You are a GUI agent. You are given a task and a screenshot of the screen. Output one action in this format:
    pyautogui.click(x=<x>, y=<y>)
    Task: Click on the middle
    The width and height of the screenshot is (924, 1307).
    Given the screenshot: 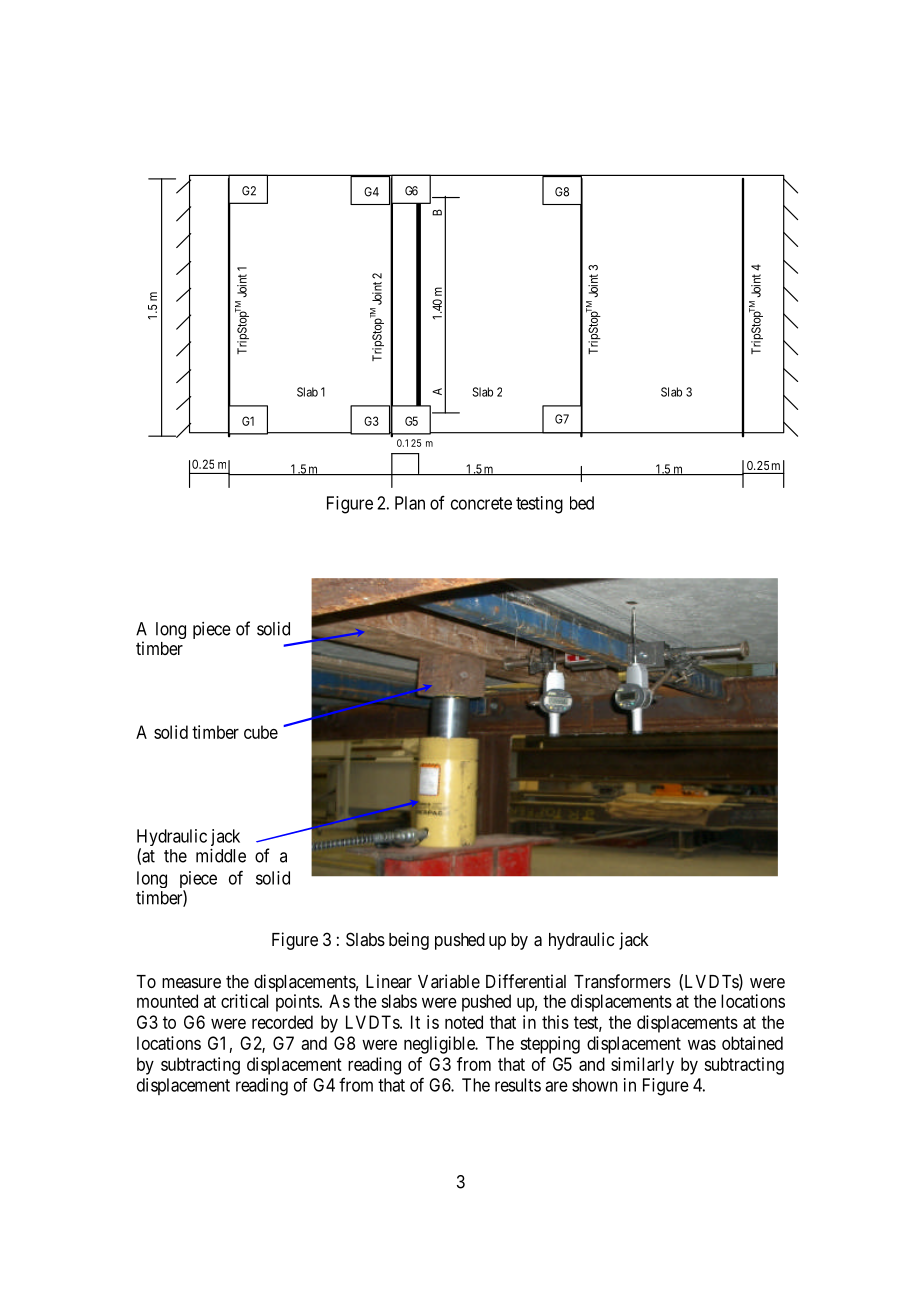 What is the action you would take?
    pyautogui.click(x=221, y=855)
